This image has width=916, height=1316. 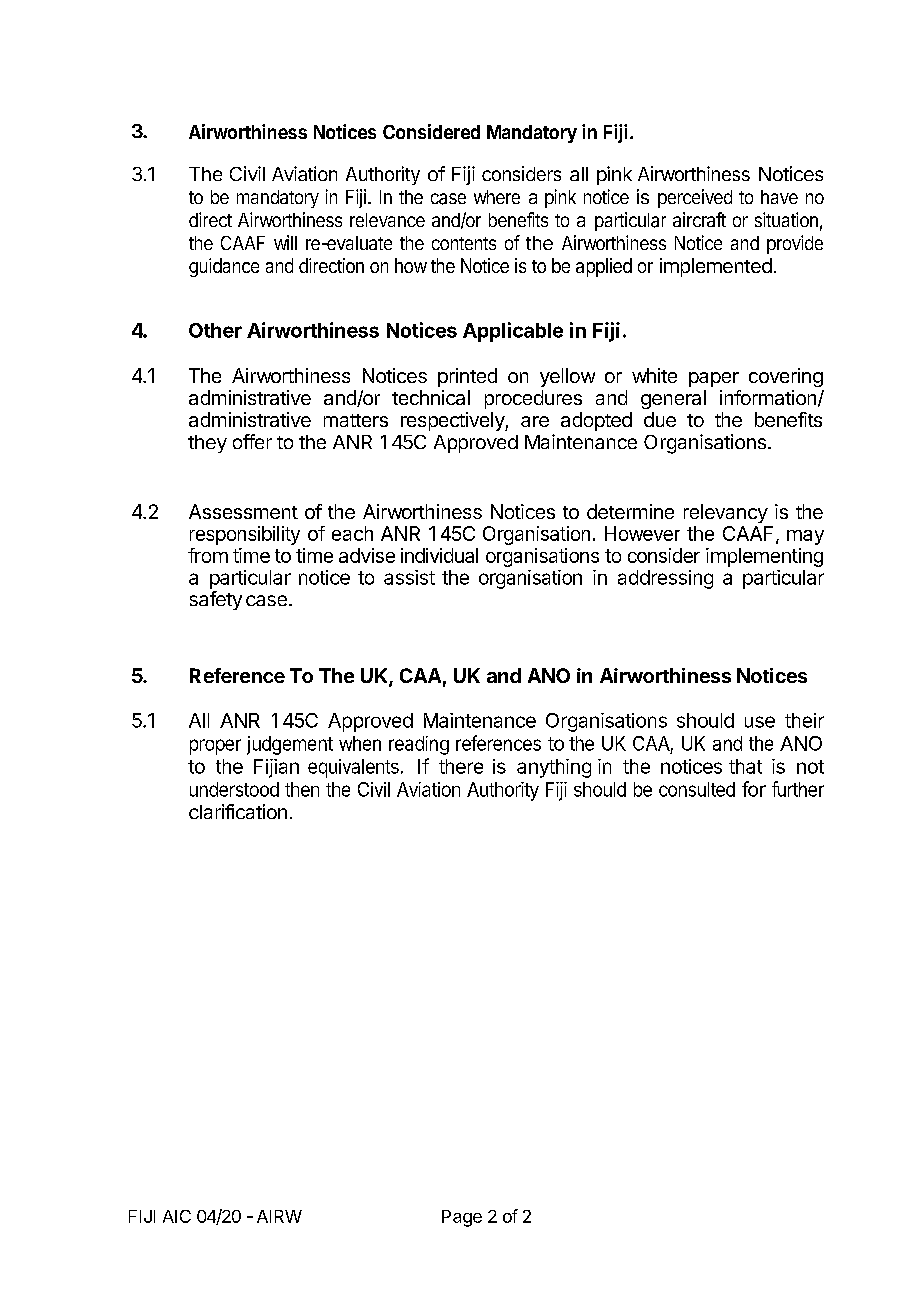 What do you see at coordinates (462, 1218) in the image?
I see `Page` at bounding box center [462, 1218].
